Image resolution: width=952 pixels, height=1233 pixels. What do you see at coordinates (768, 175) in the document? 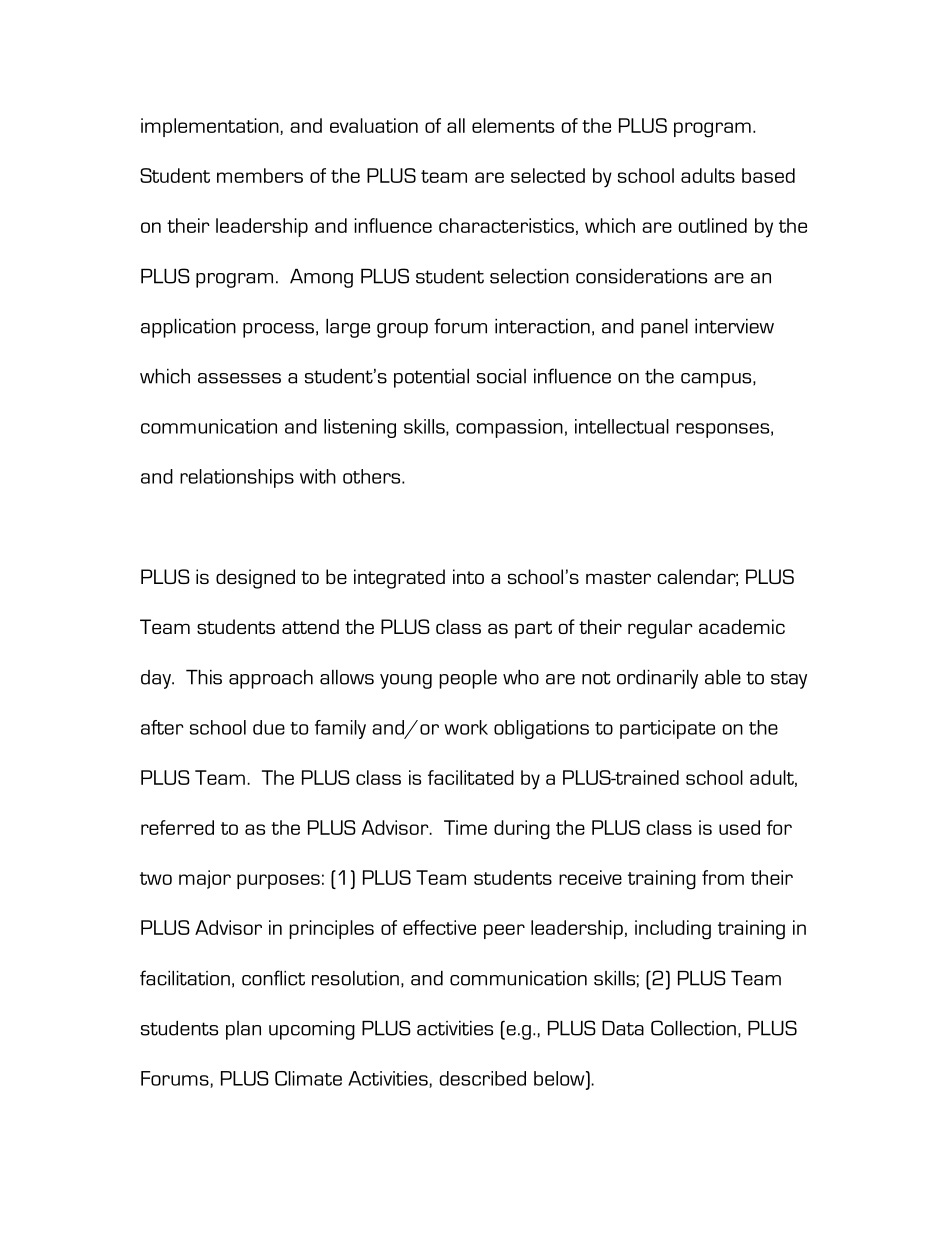
I see `based` at bounding box center [768, 175].
